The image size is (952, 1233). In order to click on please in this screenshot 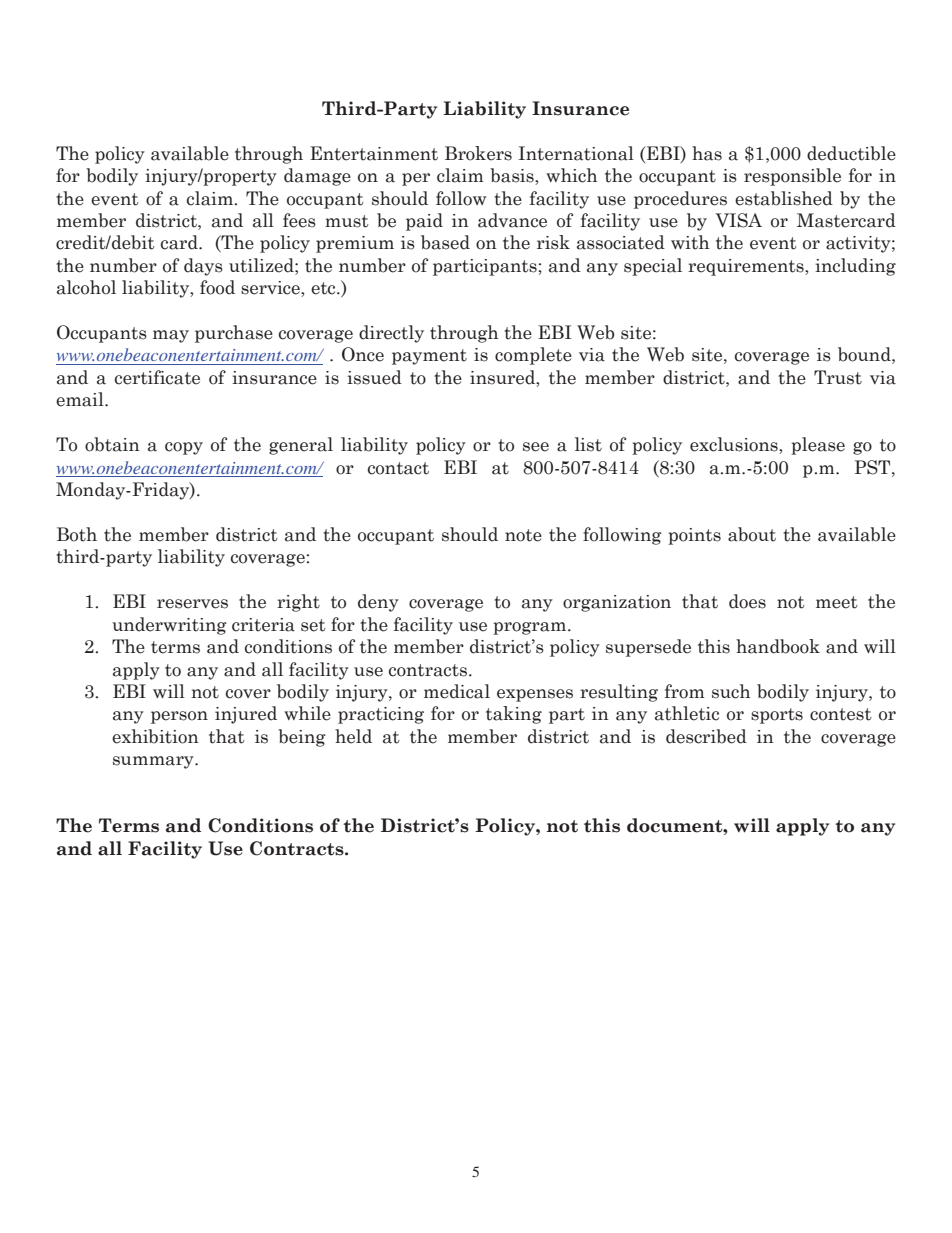, I will do `click(818, 446)`.
